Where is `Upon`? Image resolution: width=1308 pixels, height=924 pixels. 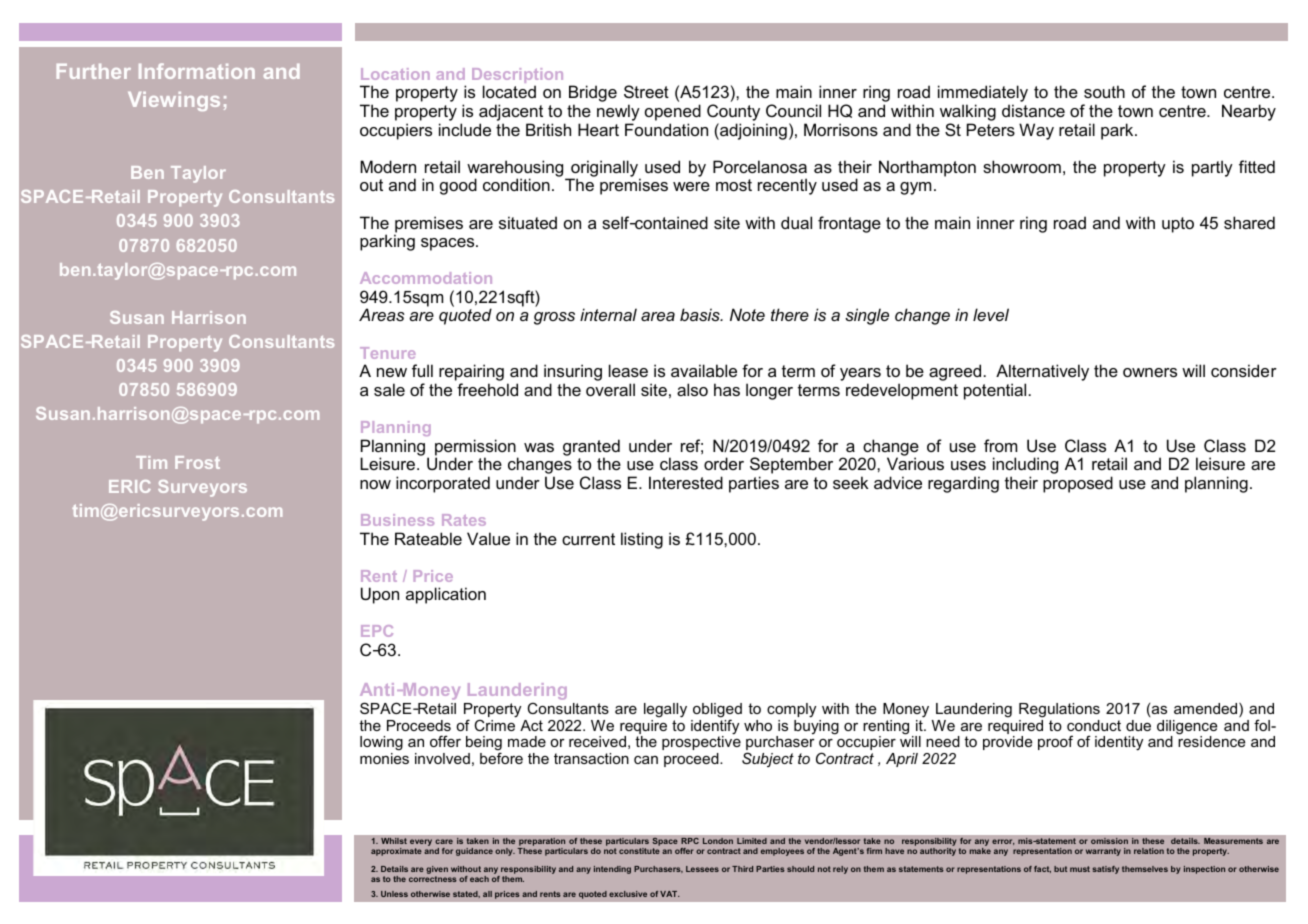 Upon is located at coordinates (380, 595).
